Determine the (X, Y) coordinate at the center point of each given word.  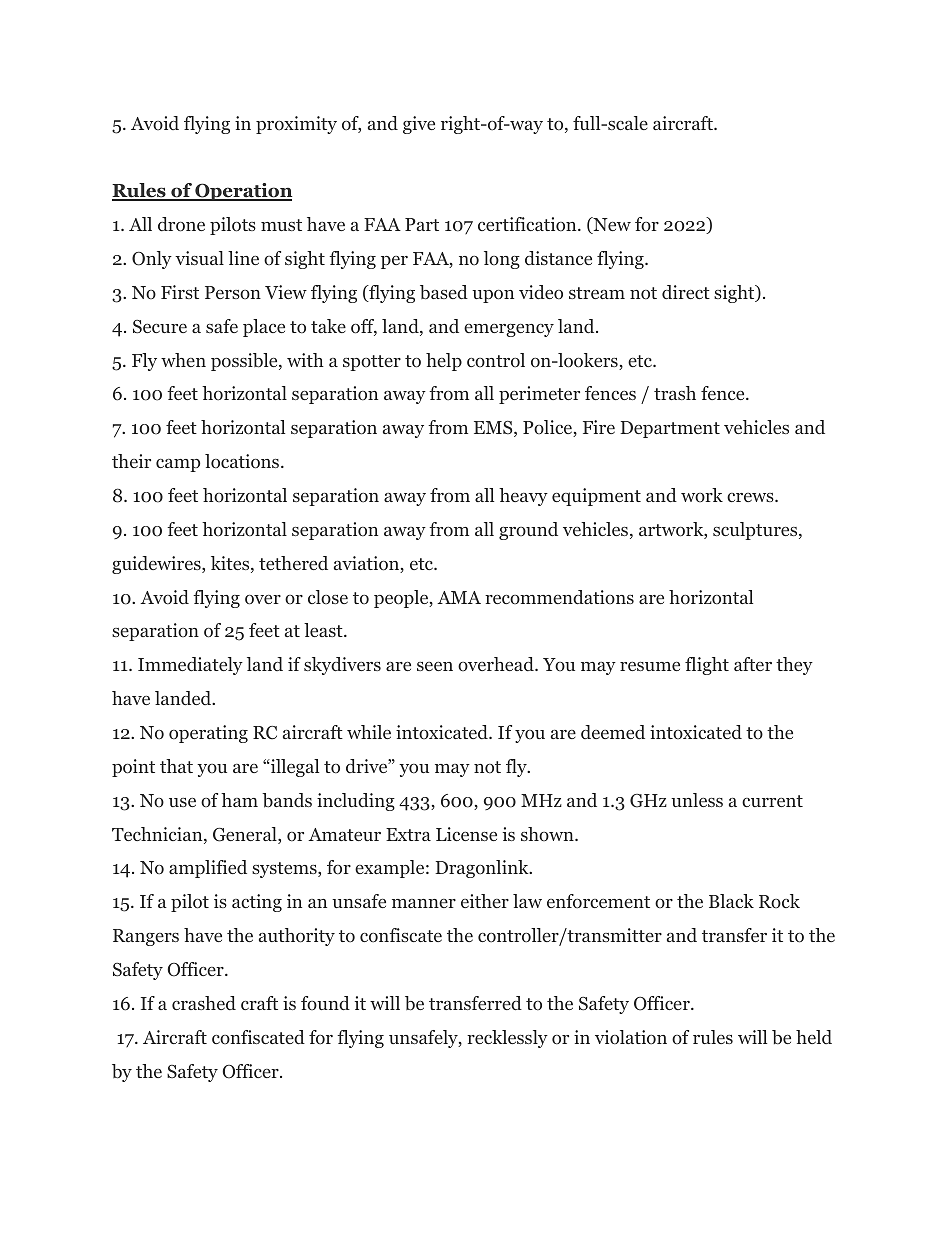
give (419, 125)
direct (686, 292)
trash (675, 393)
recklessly (507, 1039)
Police (548, 428)
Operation (242, 192)
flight (707, 666)
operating (208, 734)
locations (242, 461)
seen (435, 666)
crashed (204, 1003)
